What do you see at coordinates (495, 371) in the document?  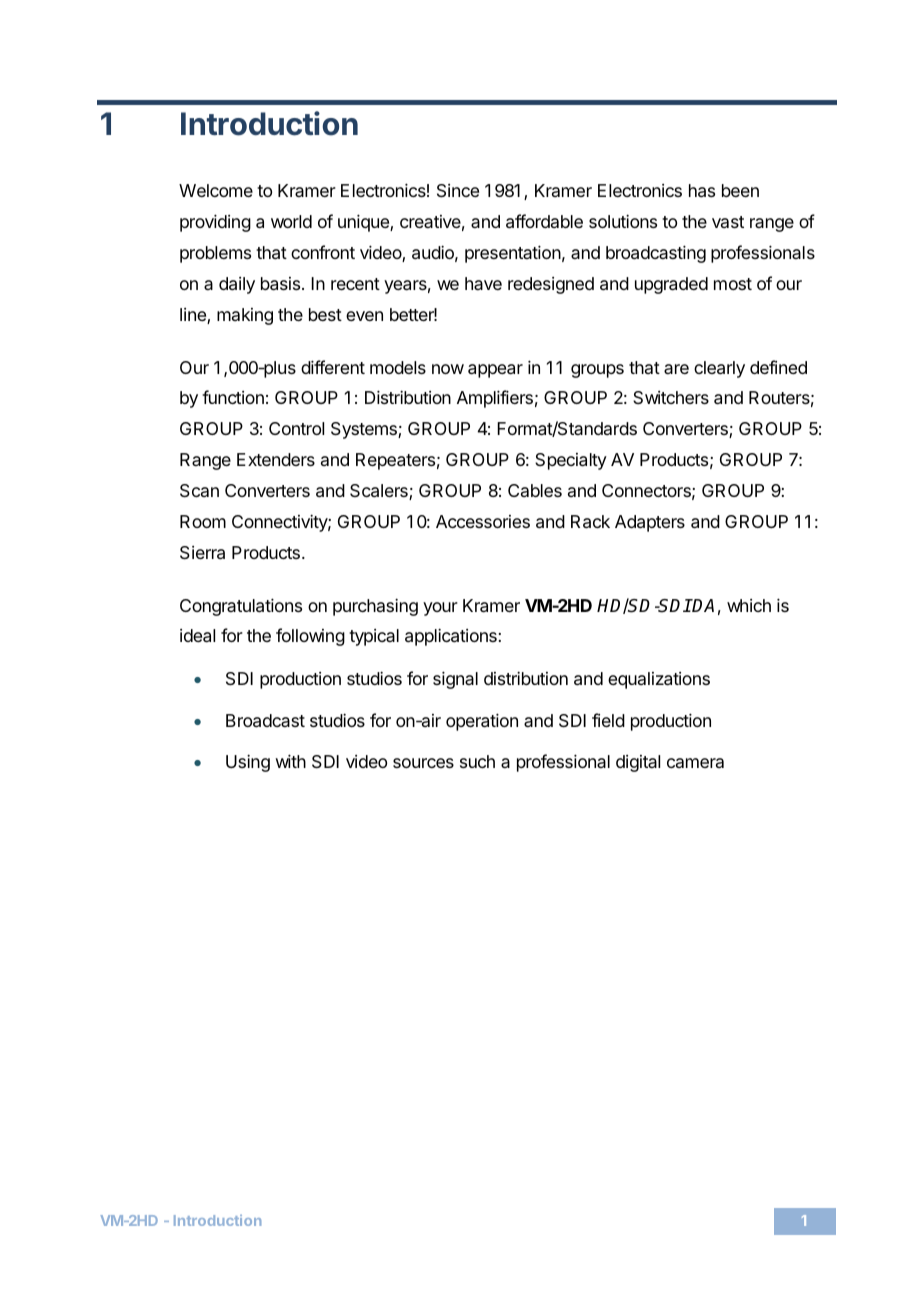 I see `appear` at bounding box center [495, 371].
